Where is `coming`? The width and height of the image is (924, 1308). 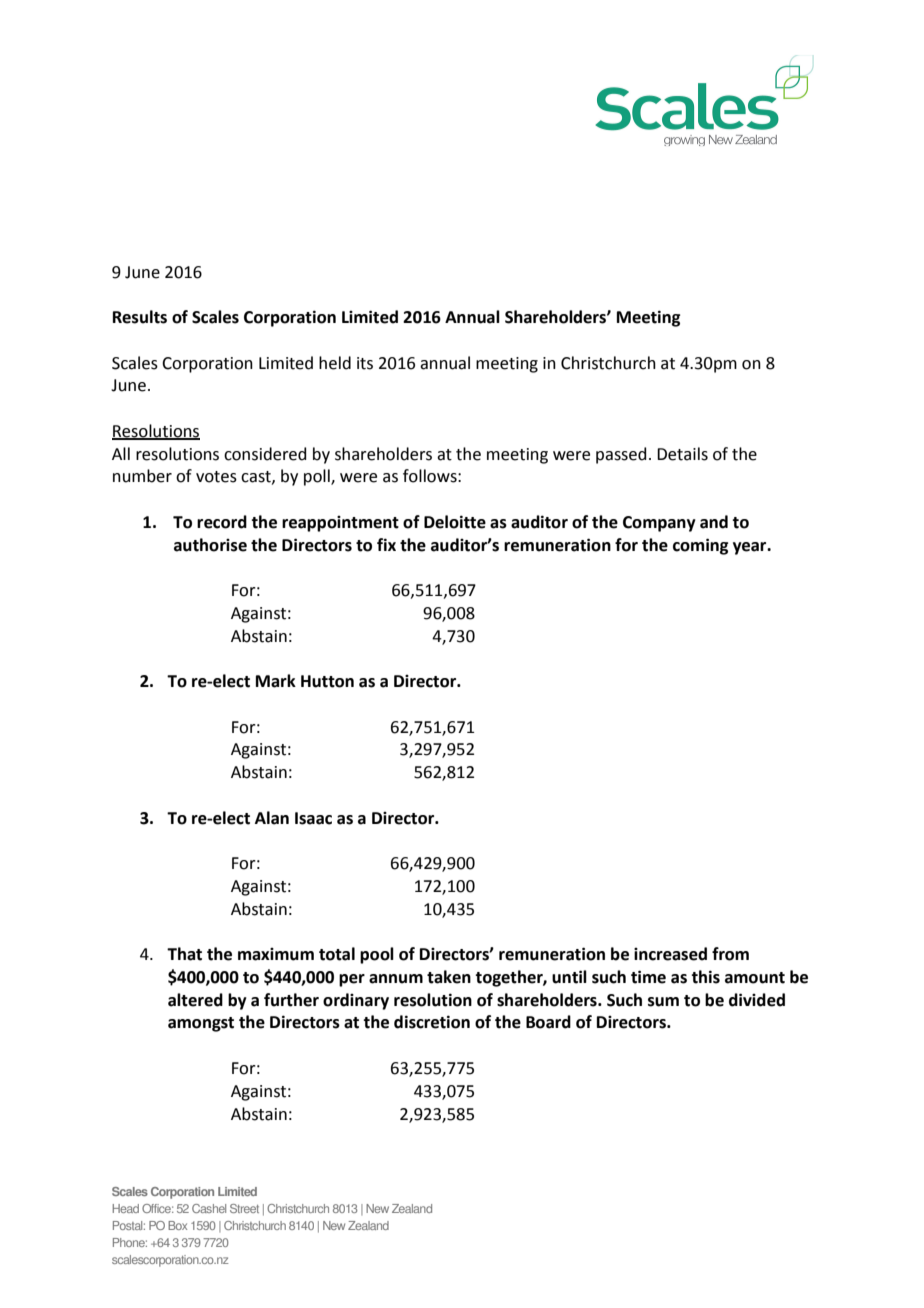 coming is located at coordinates (700, 546).
